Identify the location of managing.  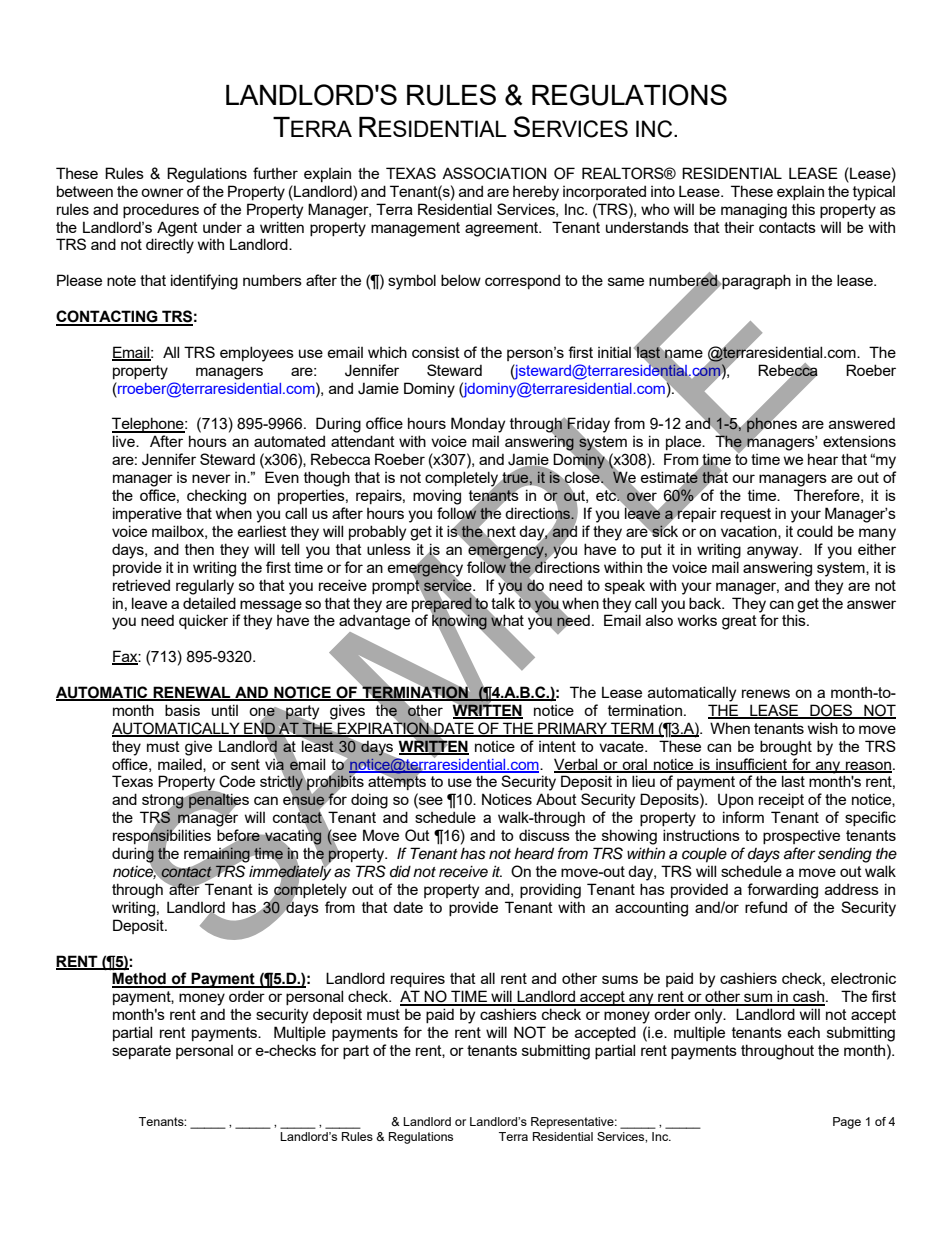
(754, 211).
